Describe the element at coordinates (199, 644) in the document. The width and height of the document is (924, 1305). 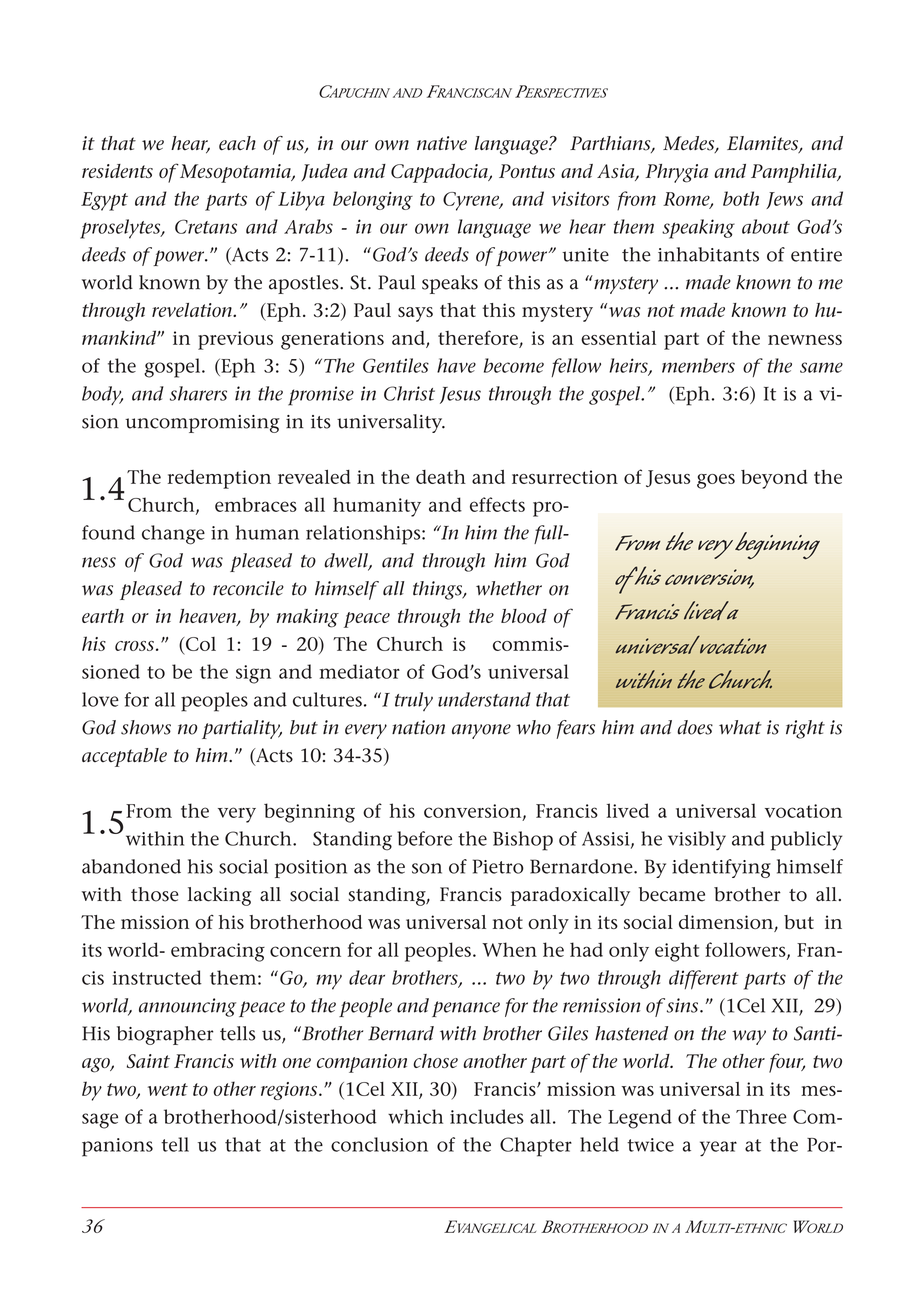
I see `Col` at that location.
